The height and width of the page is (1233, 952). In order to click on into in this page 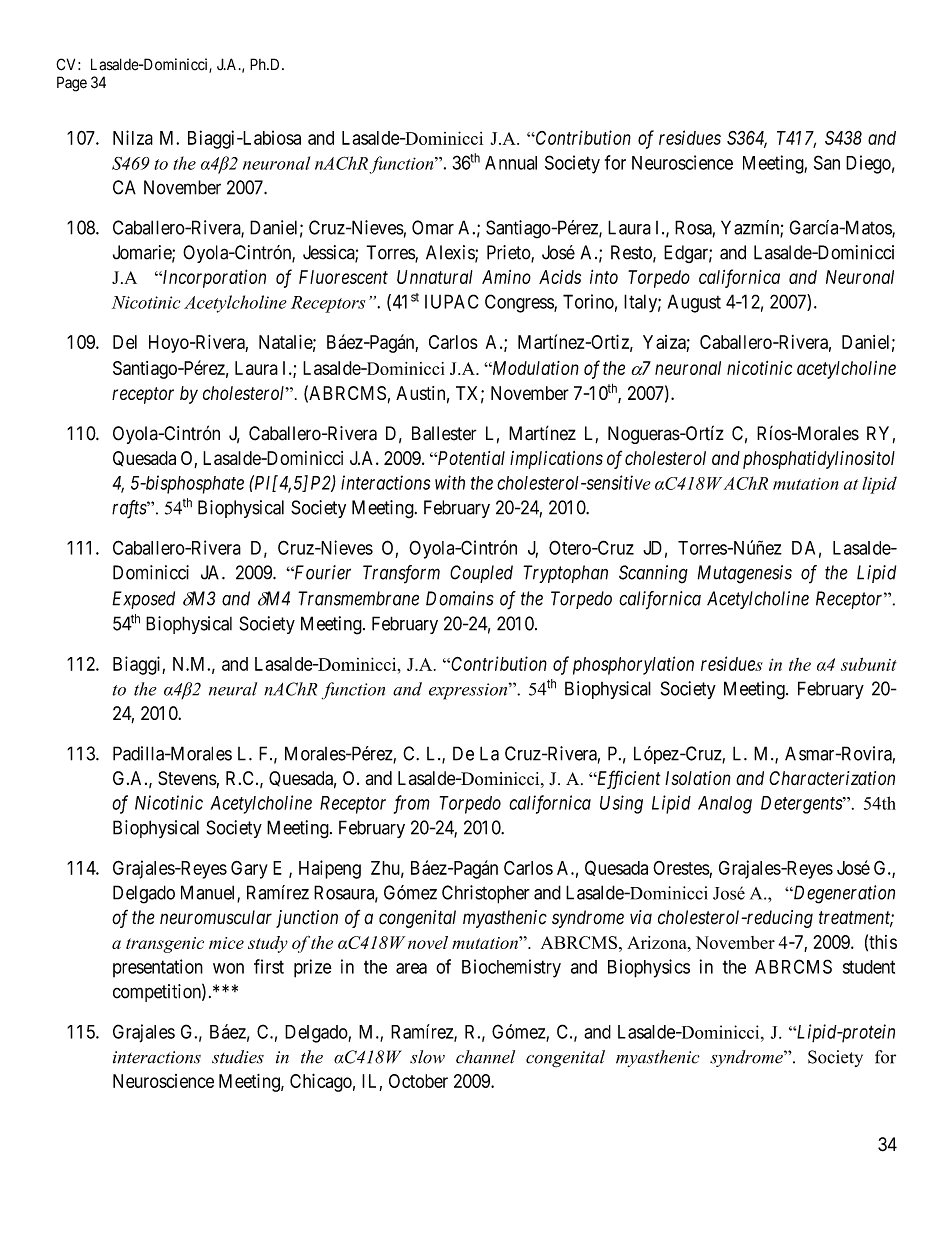, I will do `click(604, 277)`.
